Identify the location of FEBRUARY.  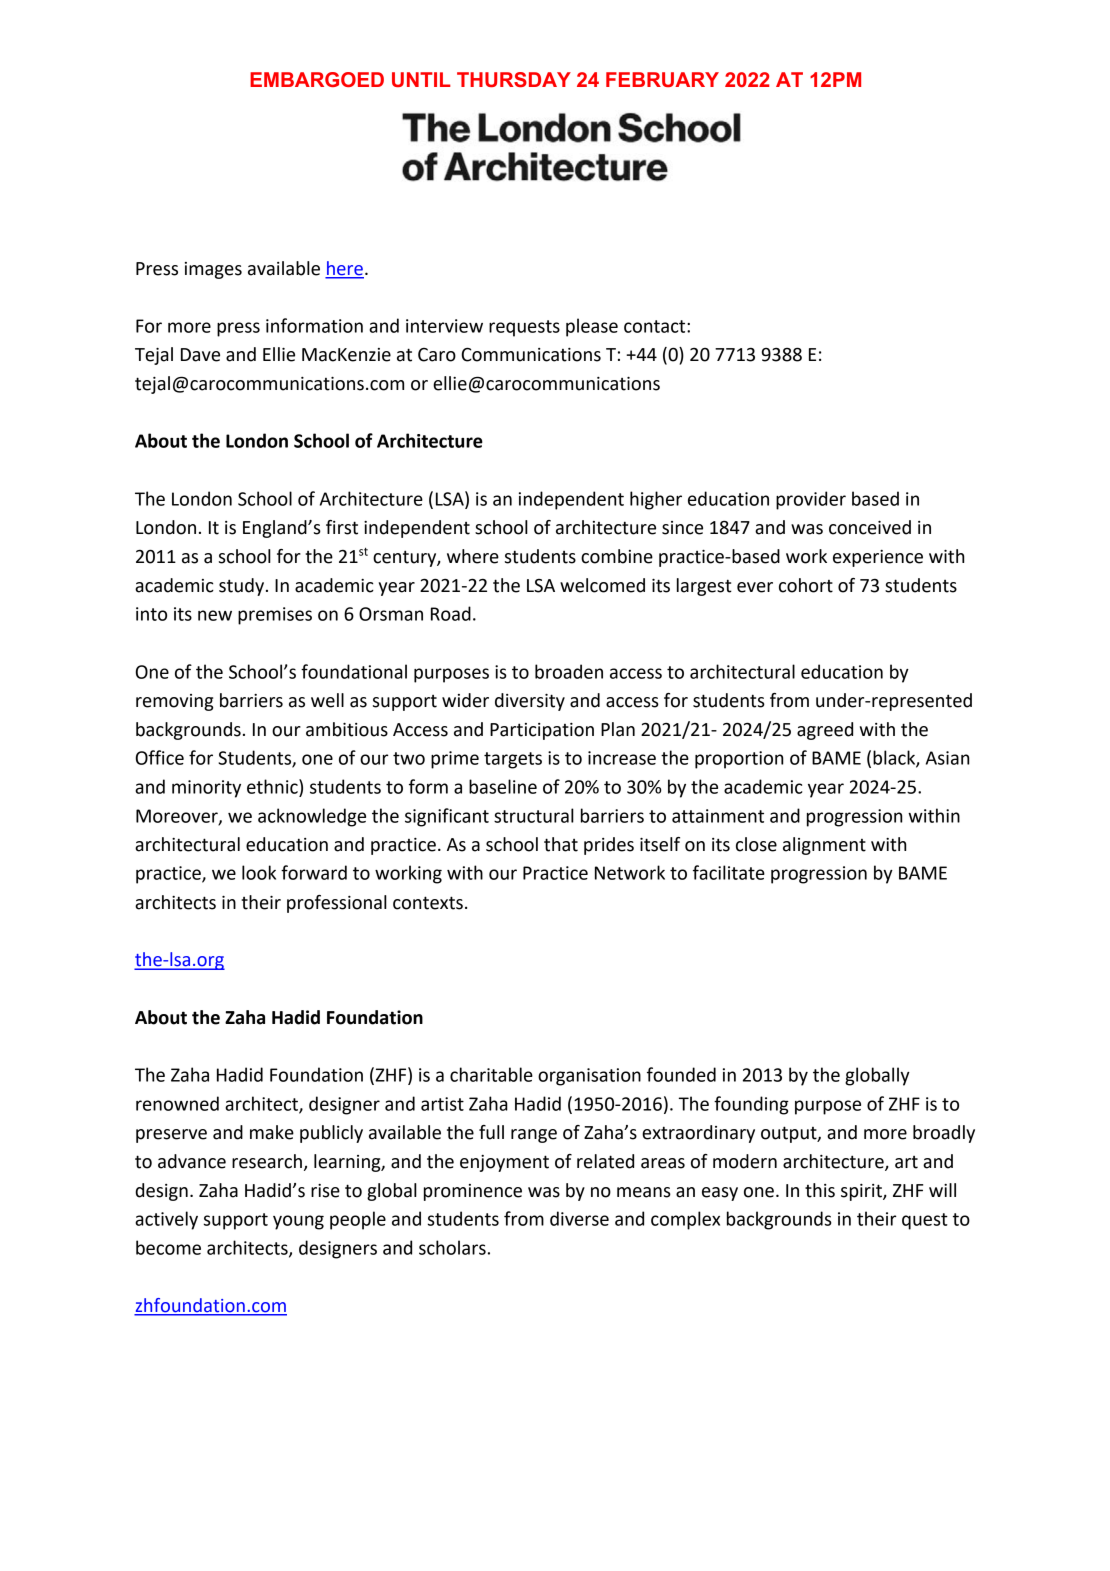
(662, 79).
